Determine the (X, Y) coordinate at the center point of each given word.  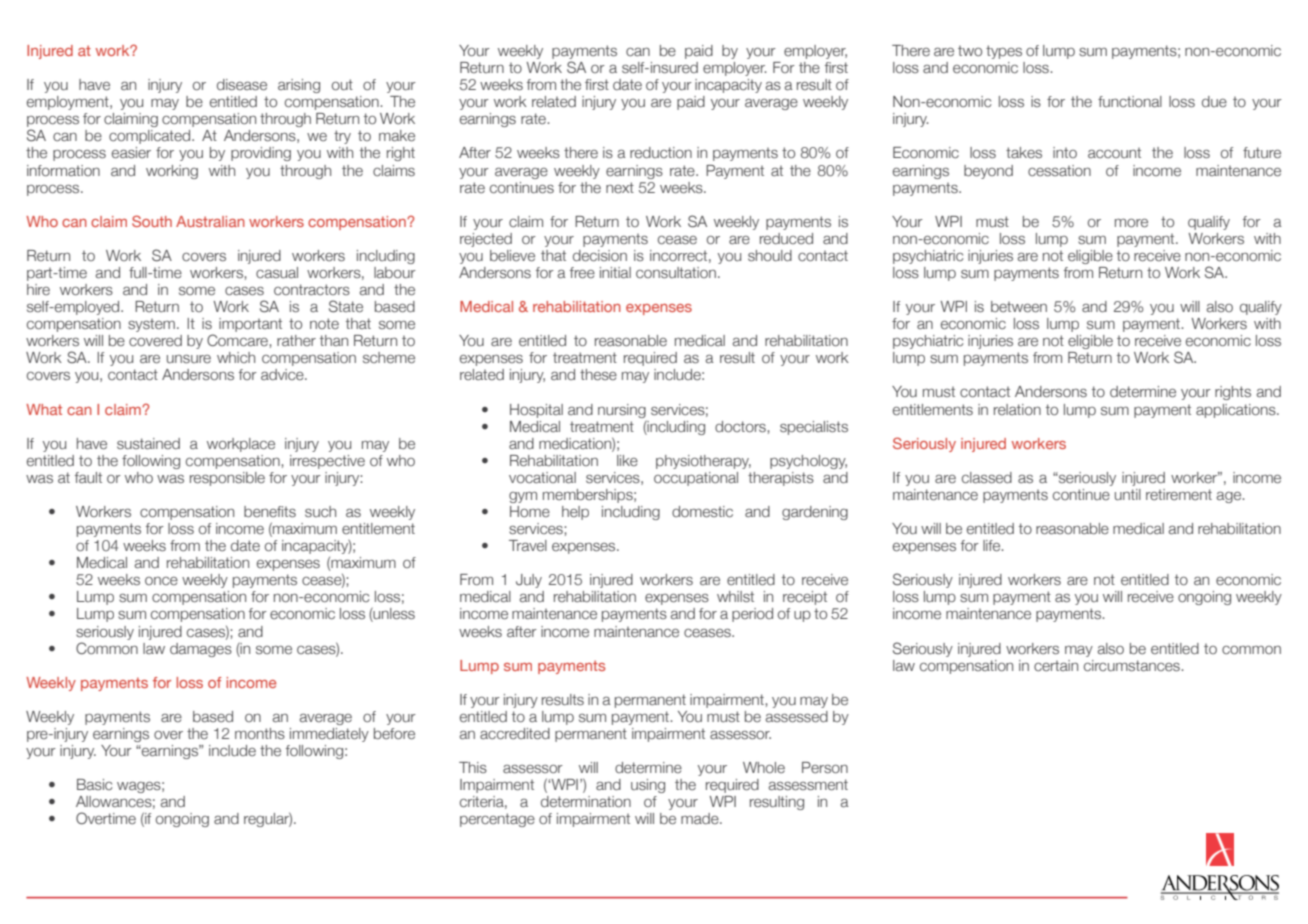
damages (201, 650)
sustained (148, 443)
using (648, 786)
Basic (94, 784)
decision (600, 255)
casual (277, 272)
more (1131, 223)
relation (1017, 409)
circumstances (1133, 665)
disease (242, 84)
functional (1130, 101)
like (627, 460)
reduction (661, 152)
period (752, 615)
